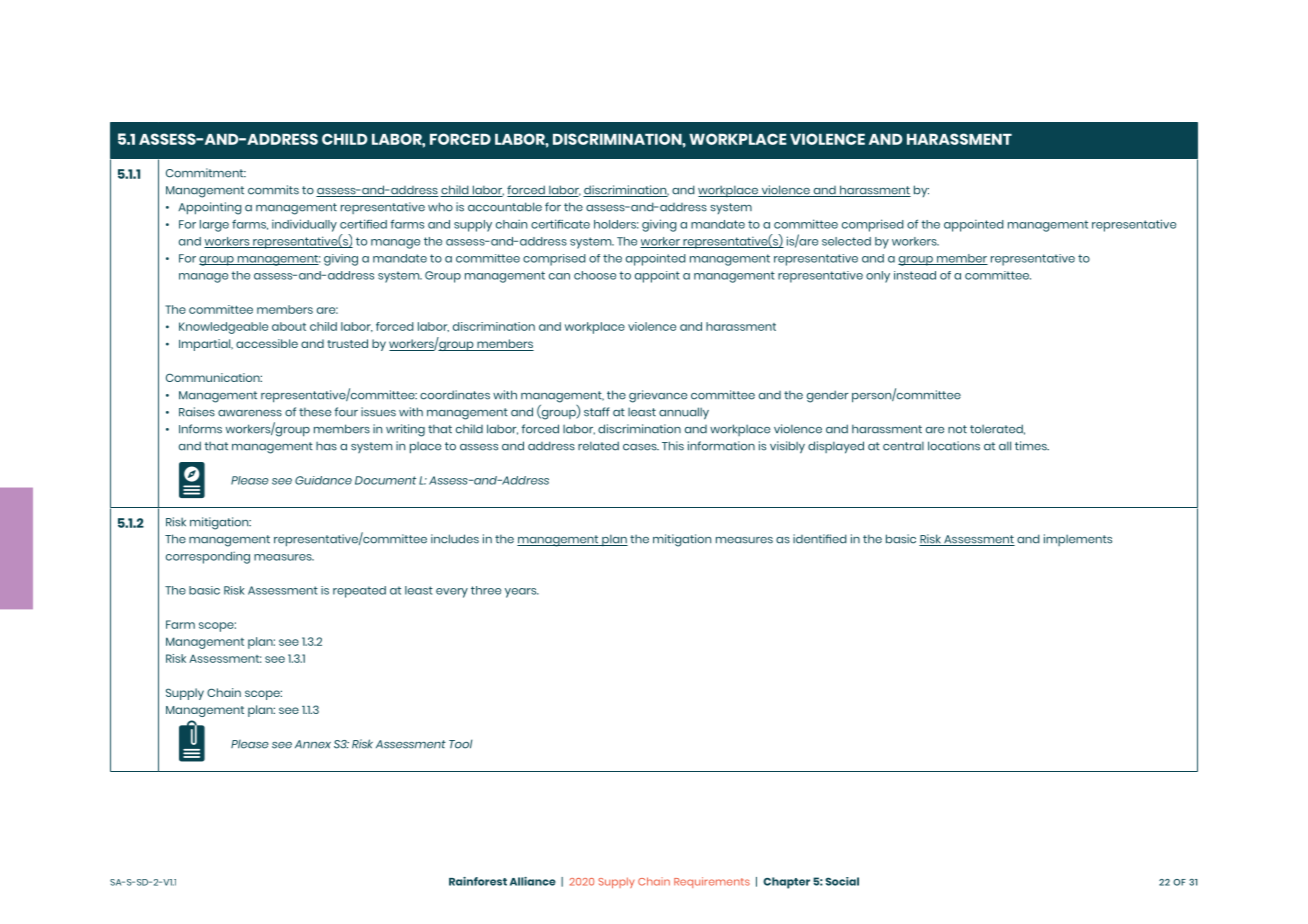 The width and height of the screenshot is (1308, 924). What do you see at coordinates (820, 539) in the screenshot?
I see `identified` at bounding box center [820, 539].
